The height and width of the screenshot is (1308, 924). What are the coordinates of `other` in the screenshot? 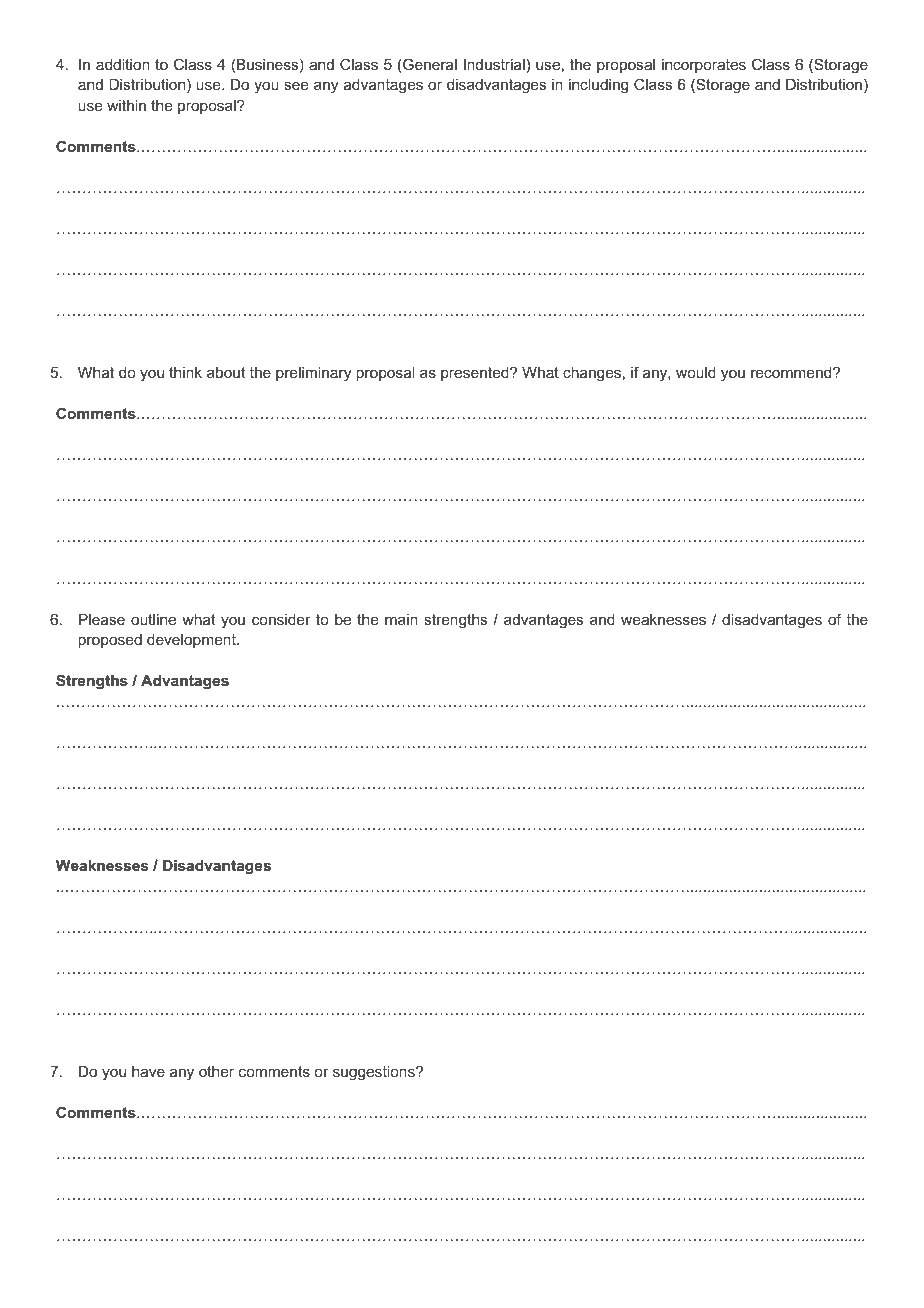 It's located at (216, 1071).
